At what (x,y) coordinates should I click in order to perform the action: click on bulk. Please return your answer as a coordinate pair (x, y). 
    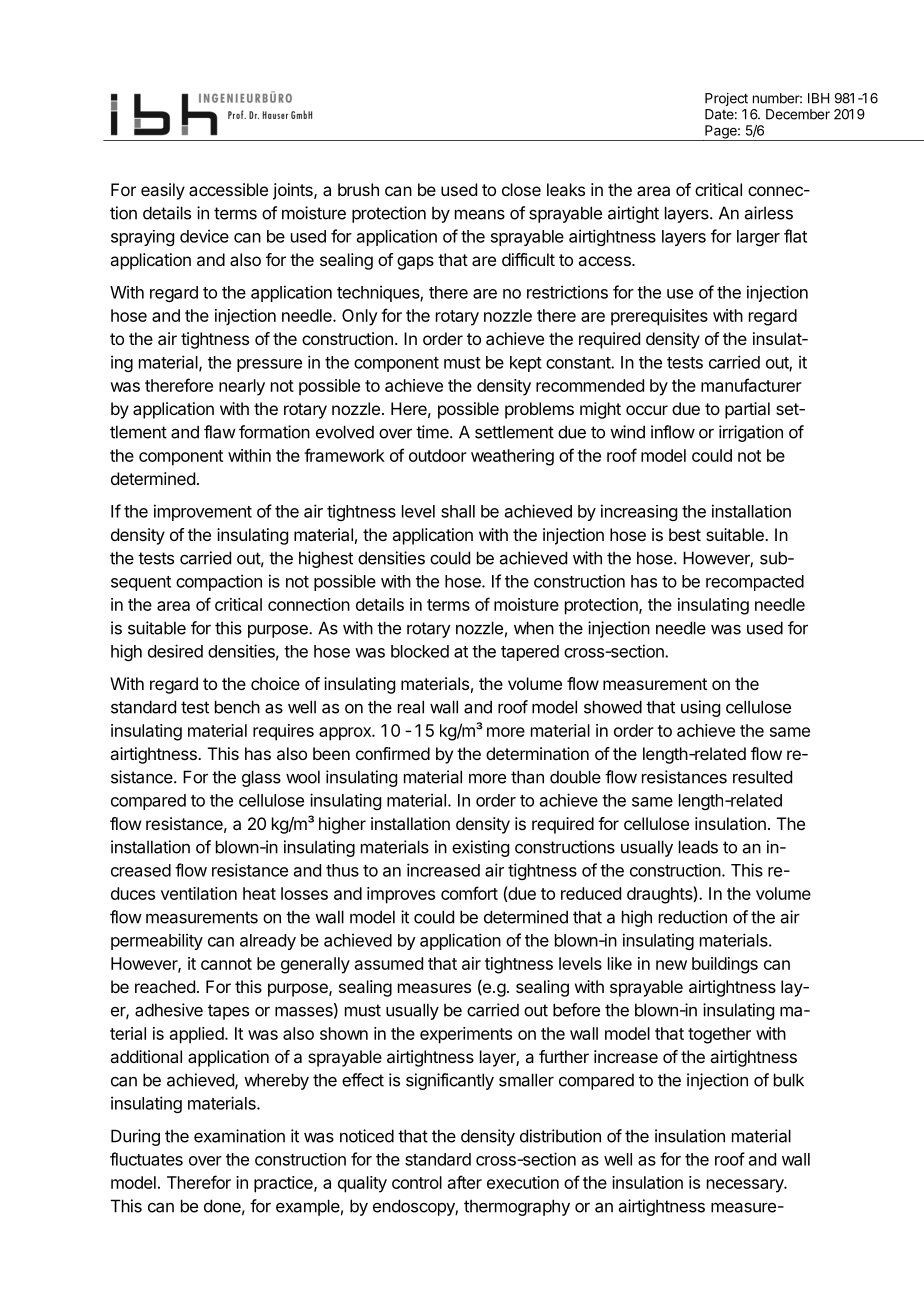
    Looking at the image, I should click on (789, 1080).
